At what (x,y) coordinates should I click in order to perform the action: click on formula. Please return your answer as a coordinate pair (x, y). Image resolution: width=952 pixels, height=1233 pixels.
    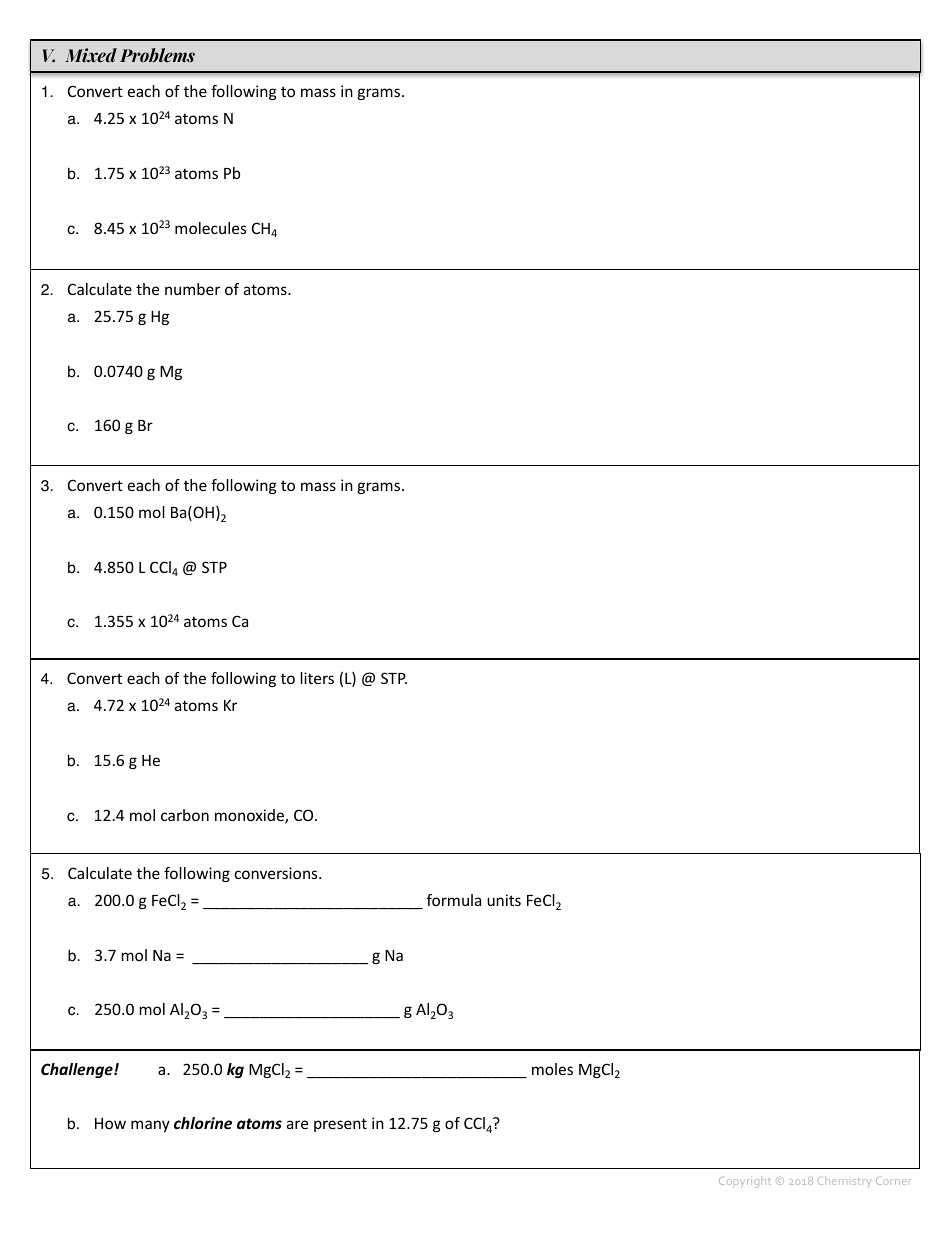
    Looking at the image, I should click on (454, 900).
